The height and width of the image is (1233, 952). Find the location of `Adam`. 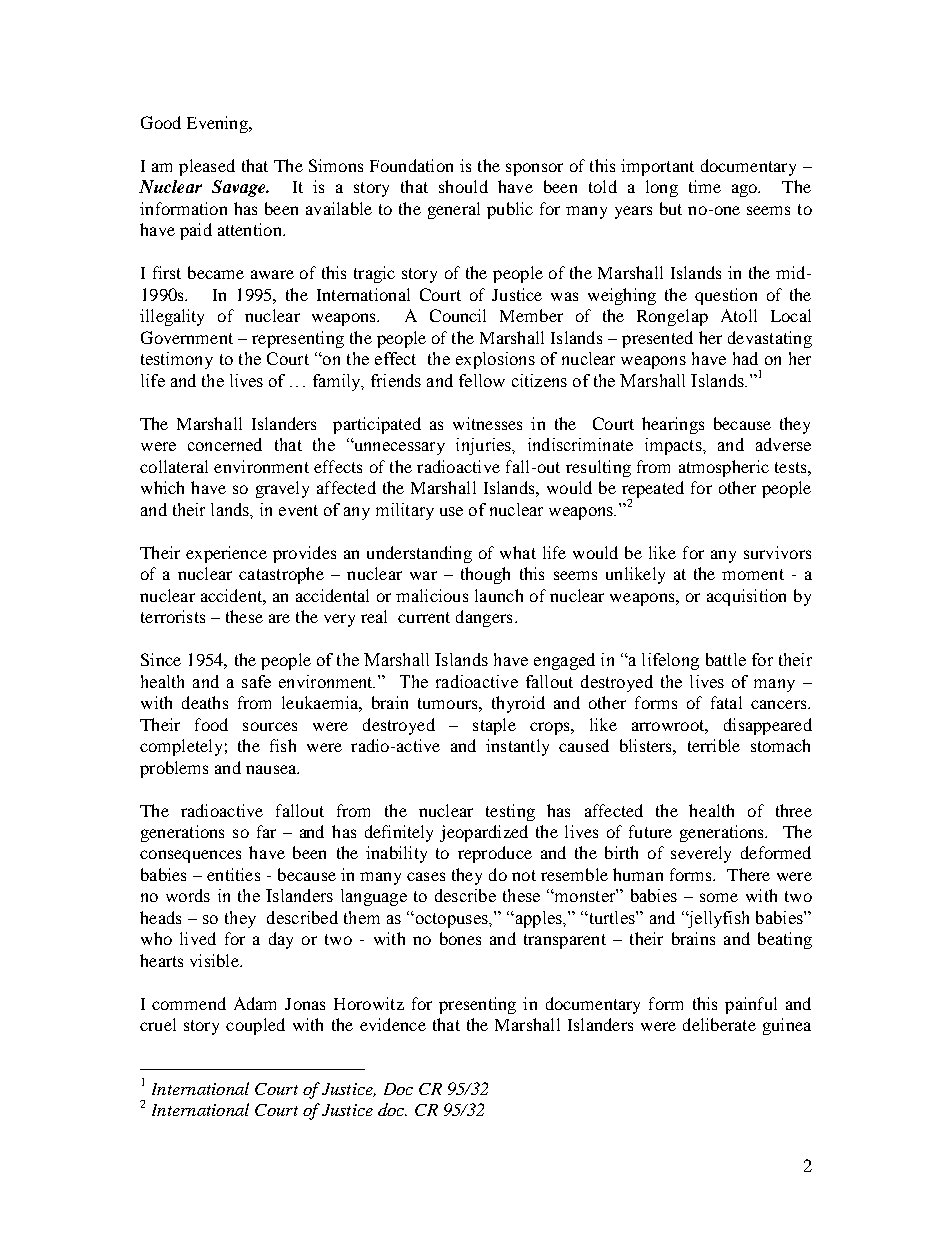

Adam is located at coordinates (255, 1003).
